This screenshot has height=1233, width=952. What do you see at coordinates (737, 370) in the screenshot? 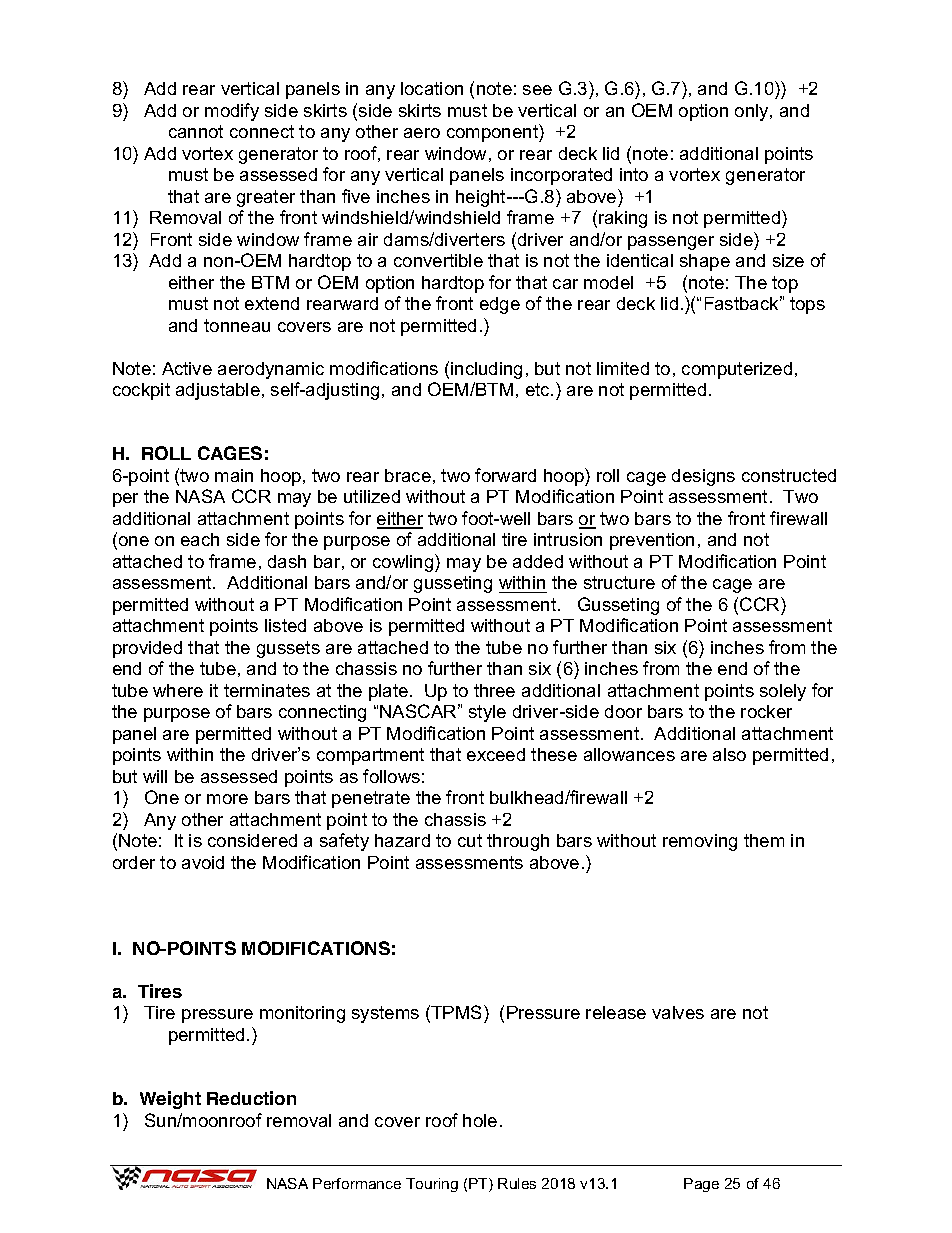
I see `computerized` at bounding box center [737, 370].
